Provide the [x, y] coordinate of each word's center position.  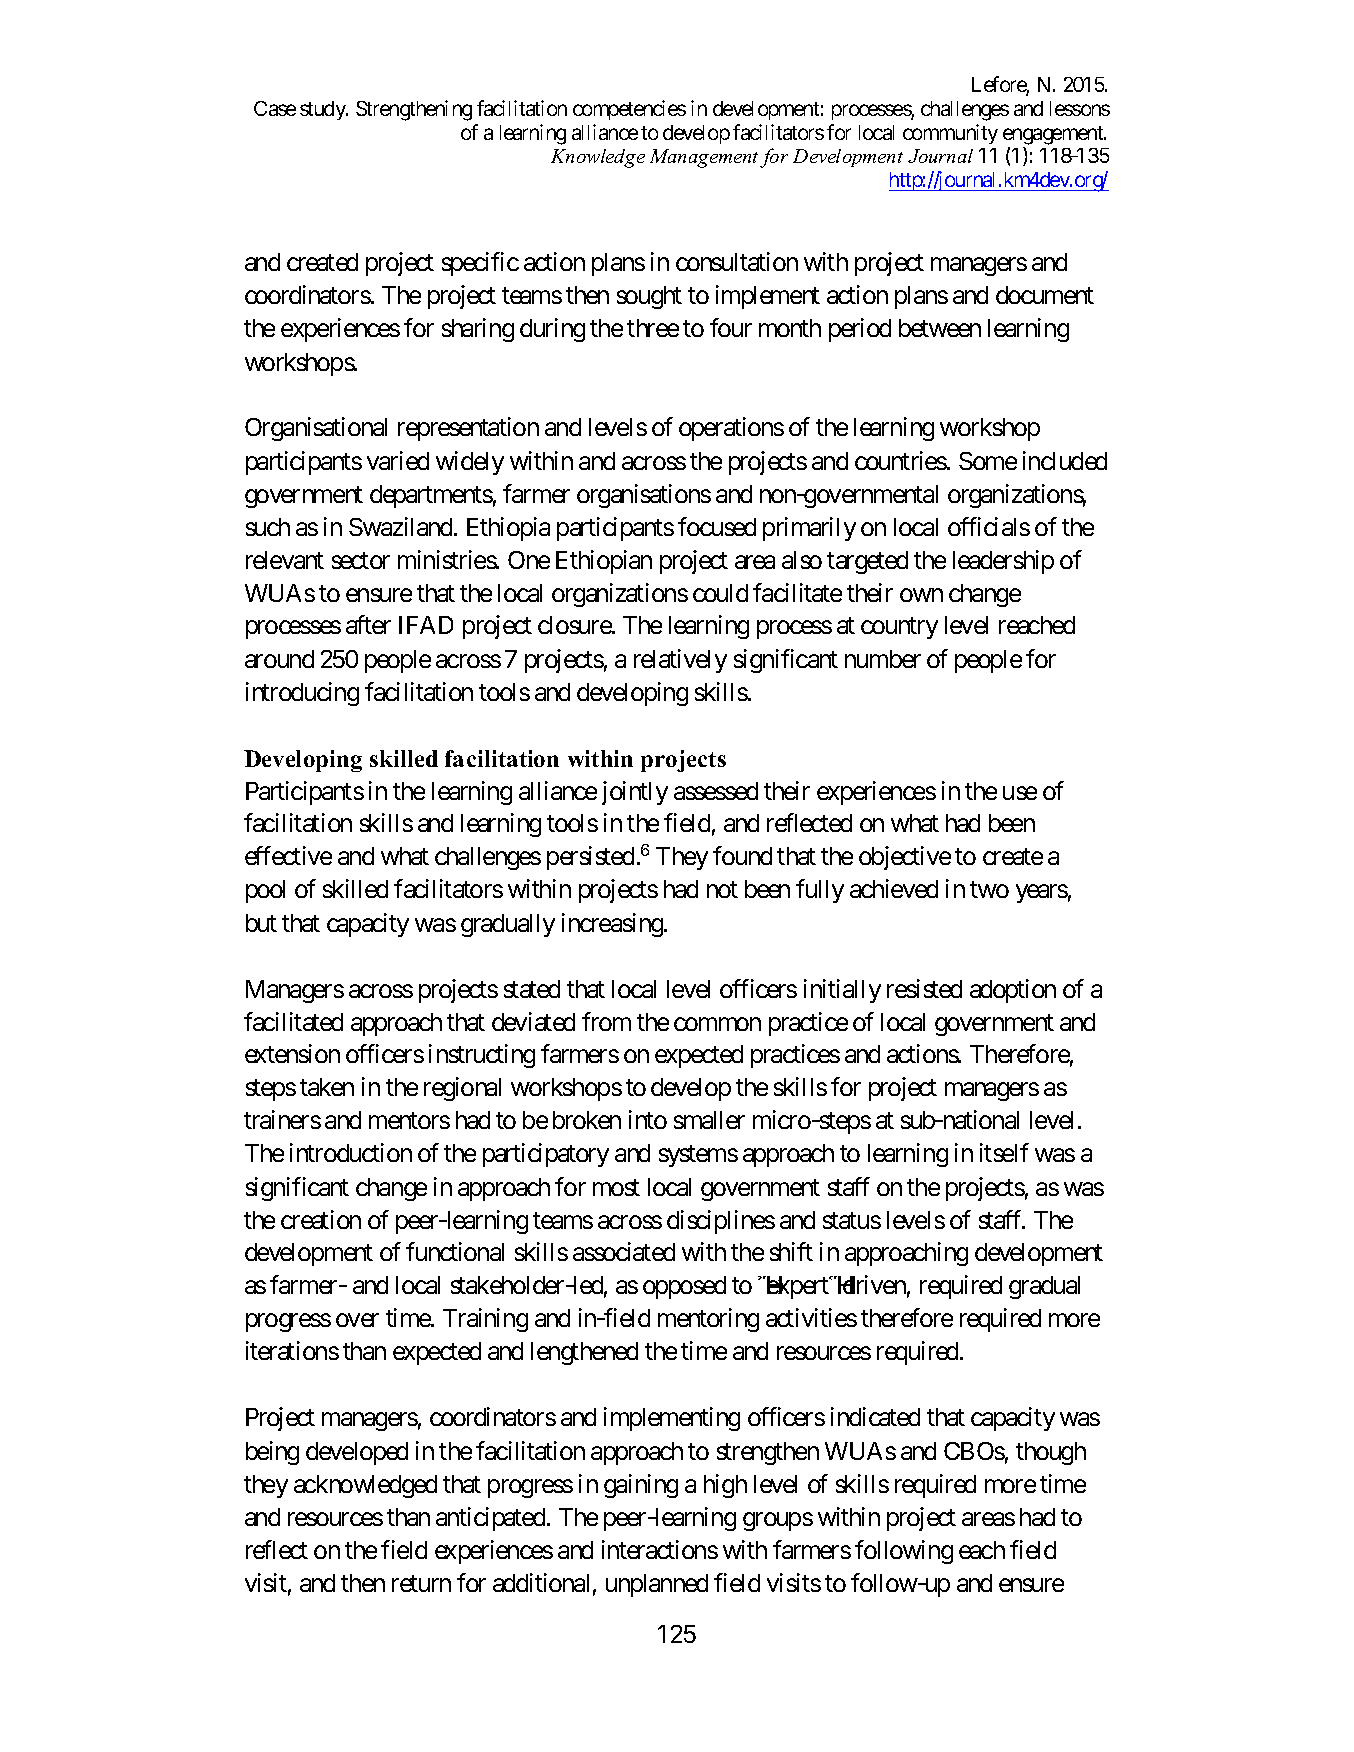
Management [704, 158]
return [421, 1583]
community [950, 134]
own [921, 595]
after [368, 624]
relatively [680, 661]
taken [327, 1087]
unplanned [657, 1585]
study [323, 110]
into [648, 1119]
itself [1004, 1152]
